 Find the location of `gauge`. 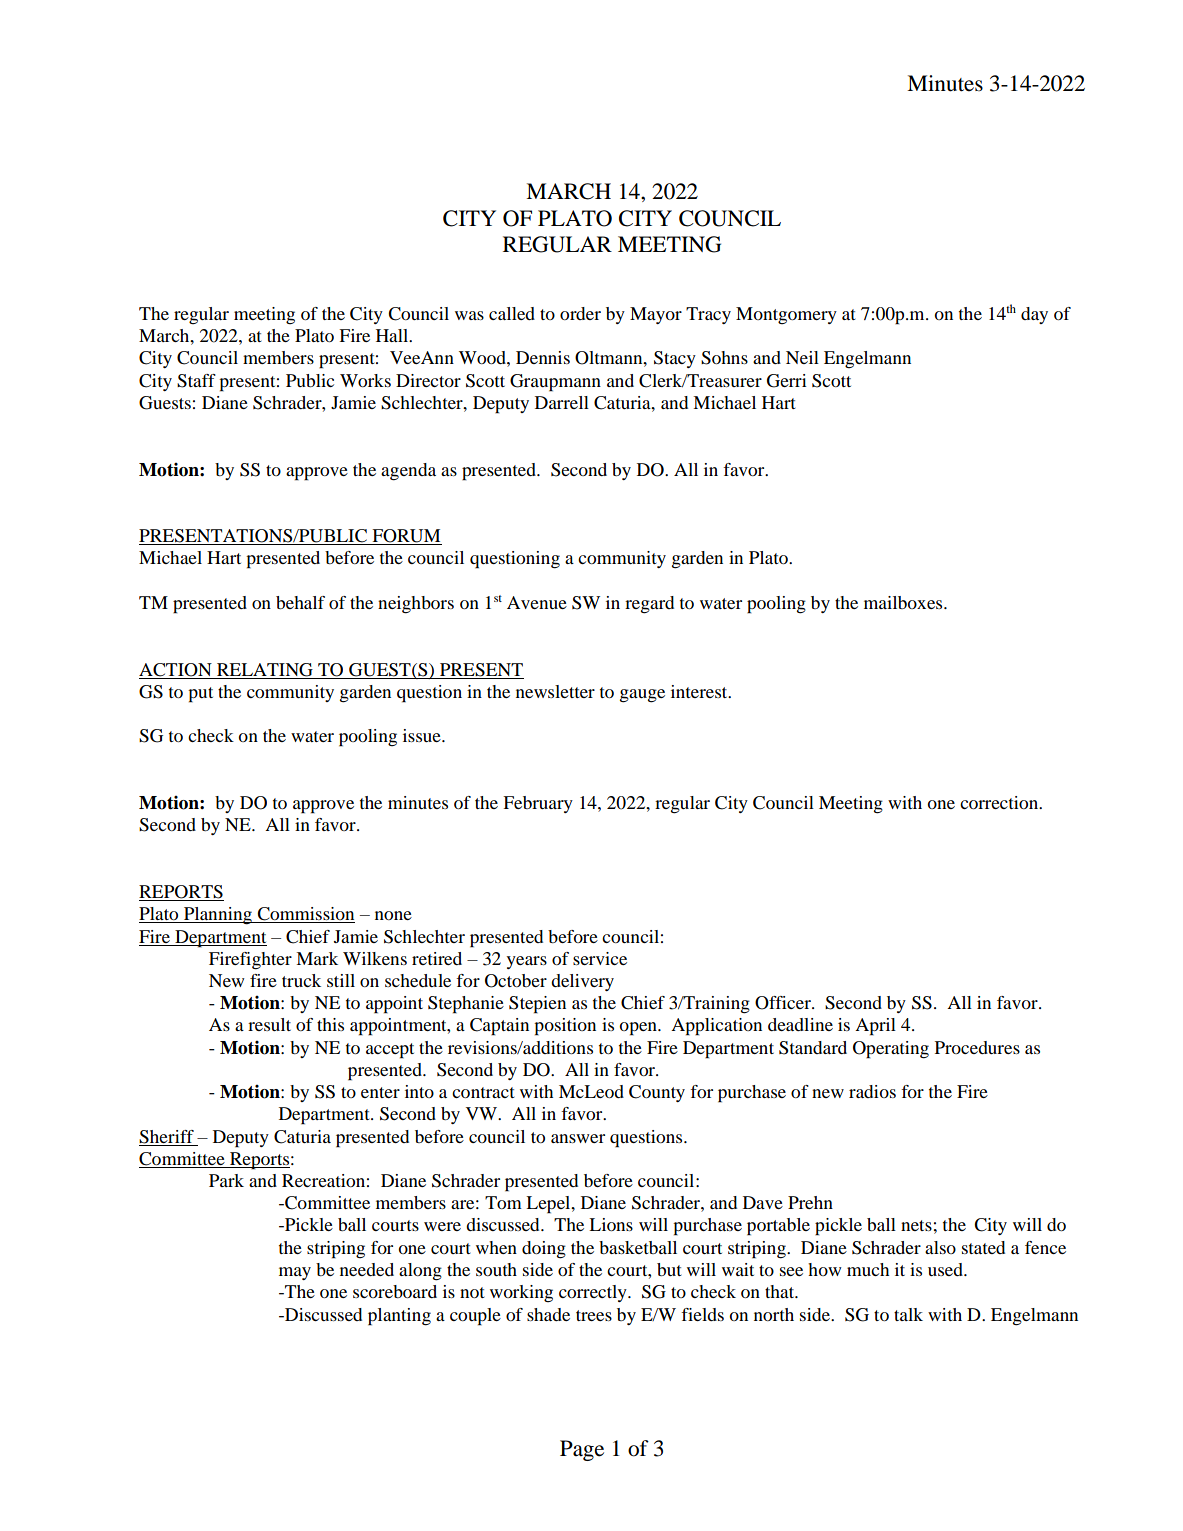

gauge is located at coordinates (642, 696).
